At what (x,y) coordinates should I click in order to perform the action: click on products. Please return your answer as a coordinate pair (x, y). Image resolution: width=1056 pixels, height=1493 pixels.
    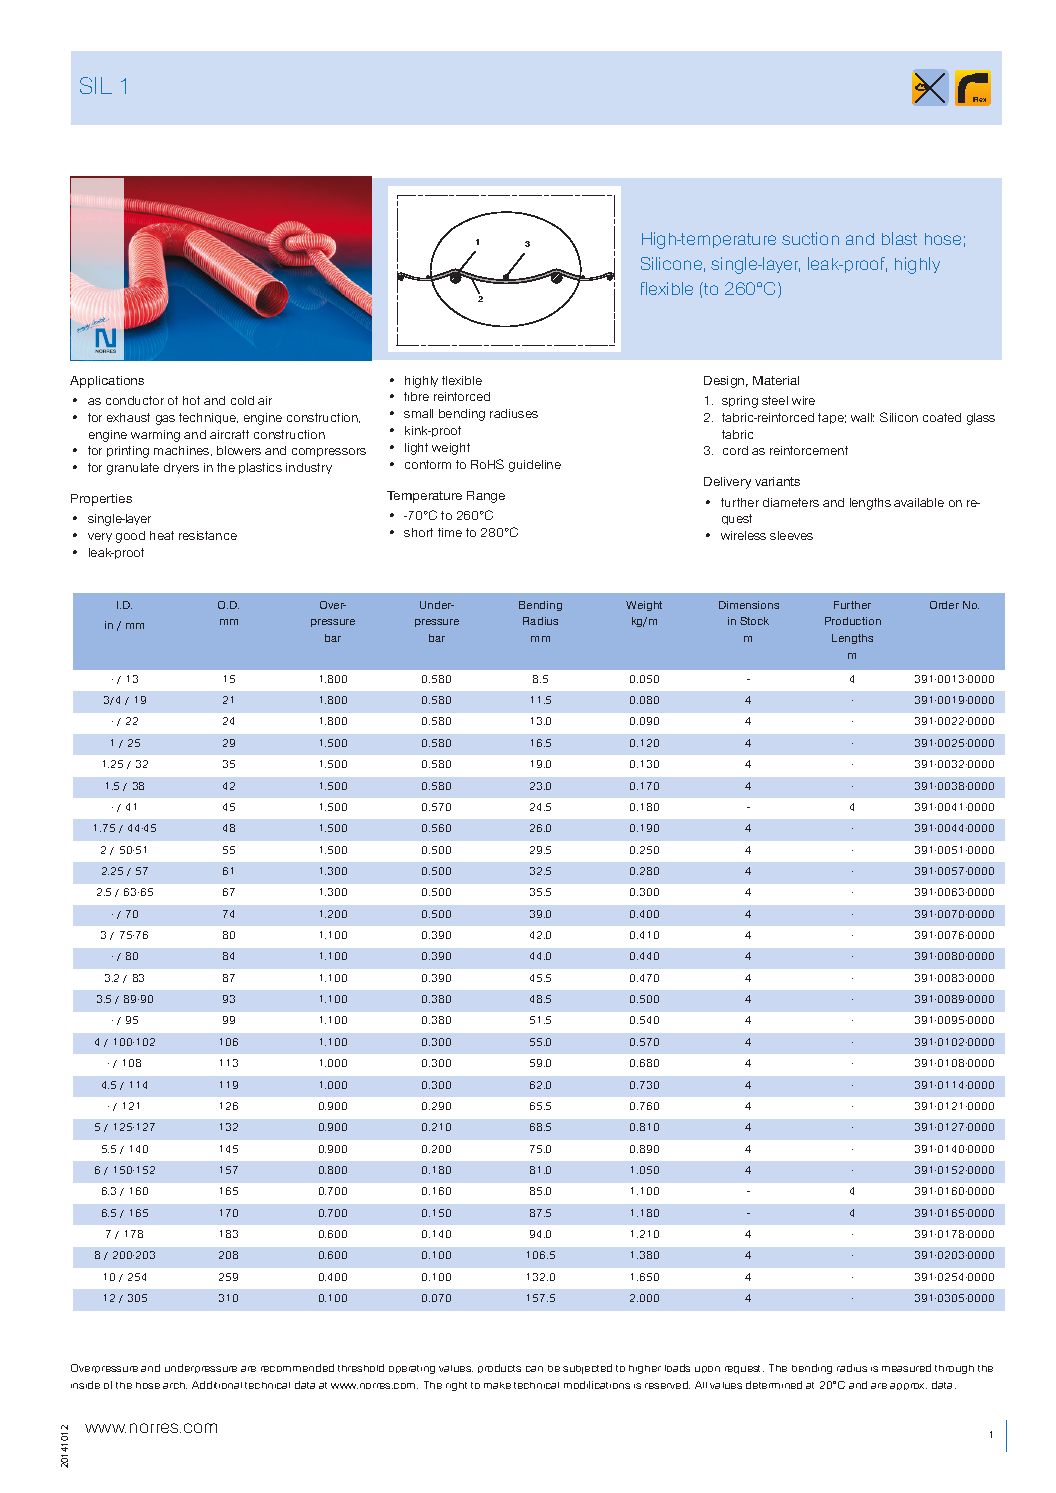
    Looking at the image, I should click on (499, 1368).
